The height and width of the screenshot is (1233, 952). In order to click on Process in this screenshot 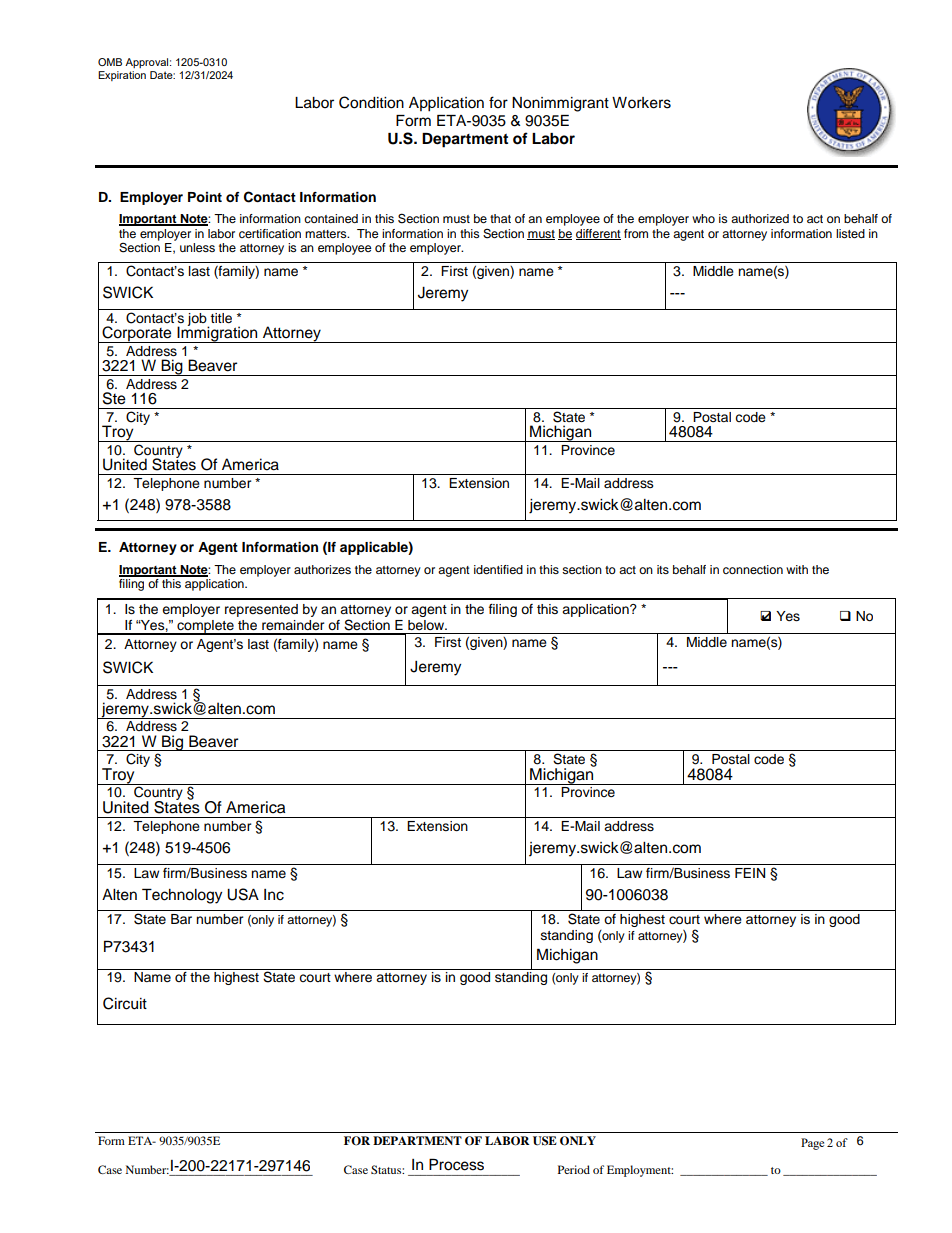, I will do `click(456, 1164)`.
